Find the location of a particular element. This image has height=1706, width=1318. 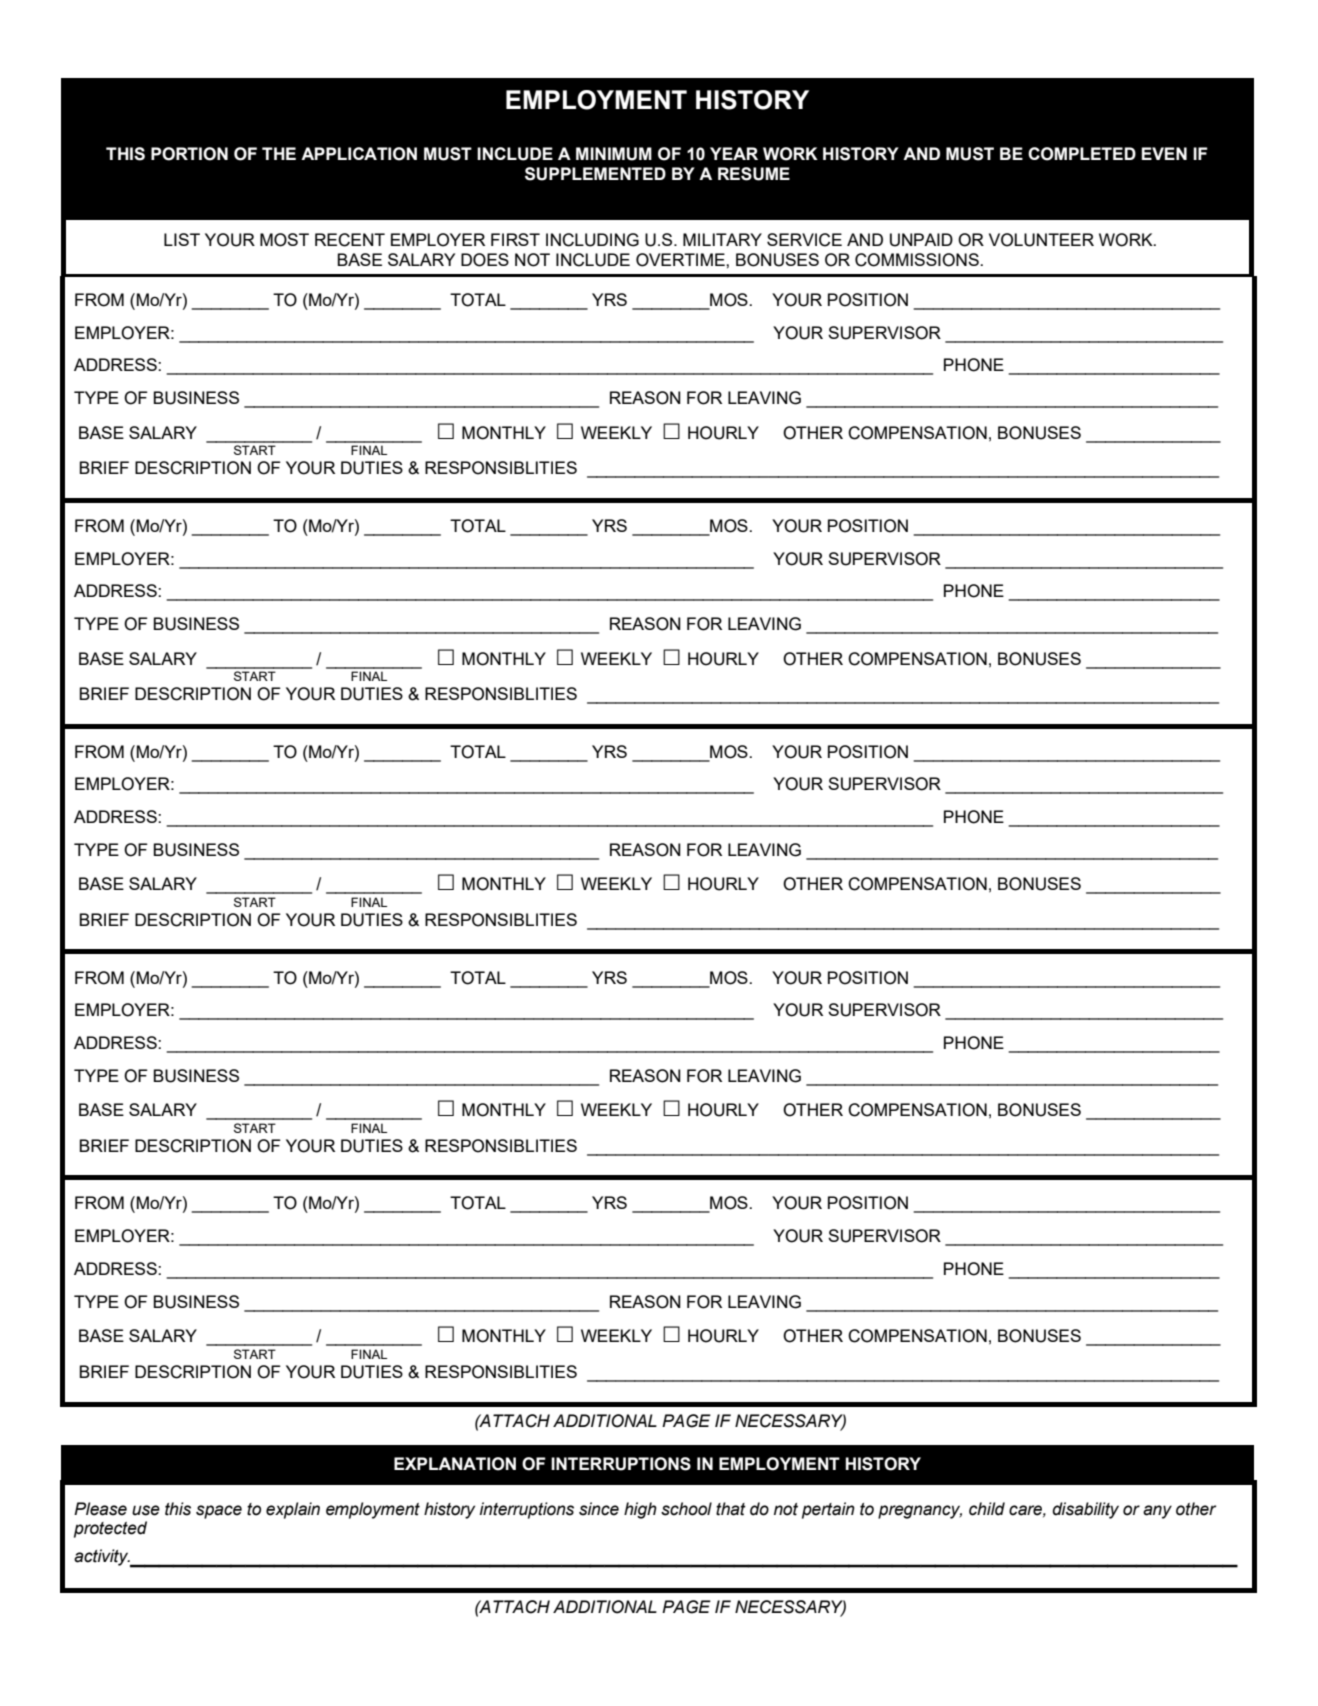

OVERTIME is located at coordinates (681, 260).
